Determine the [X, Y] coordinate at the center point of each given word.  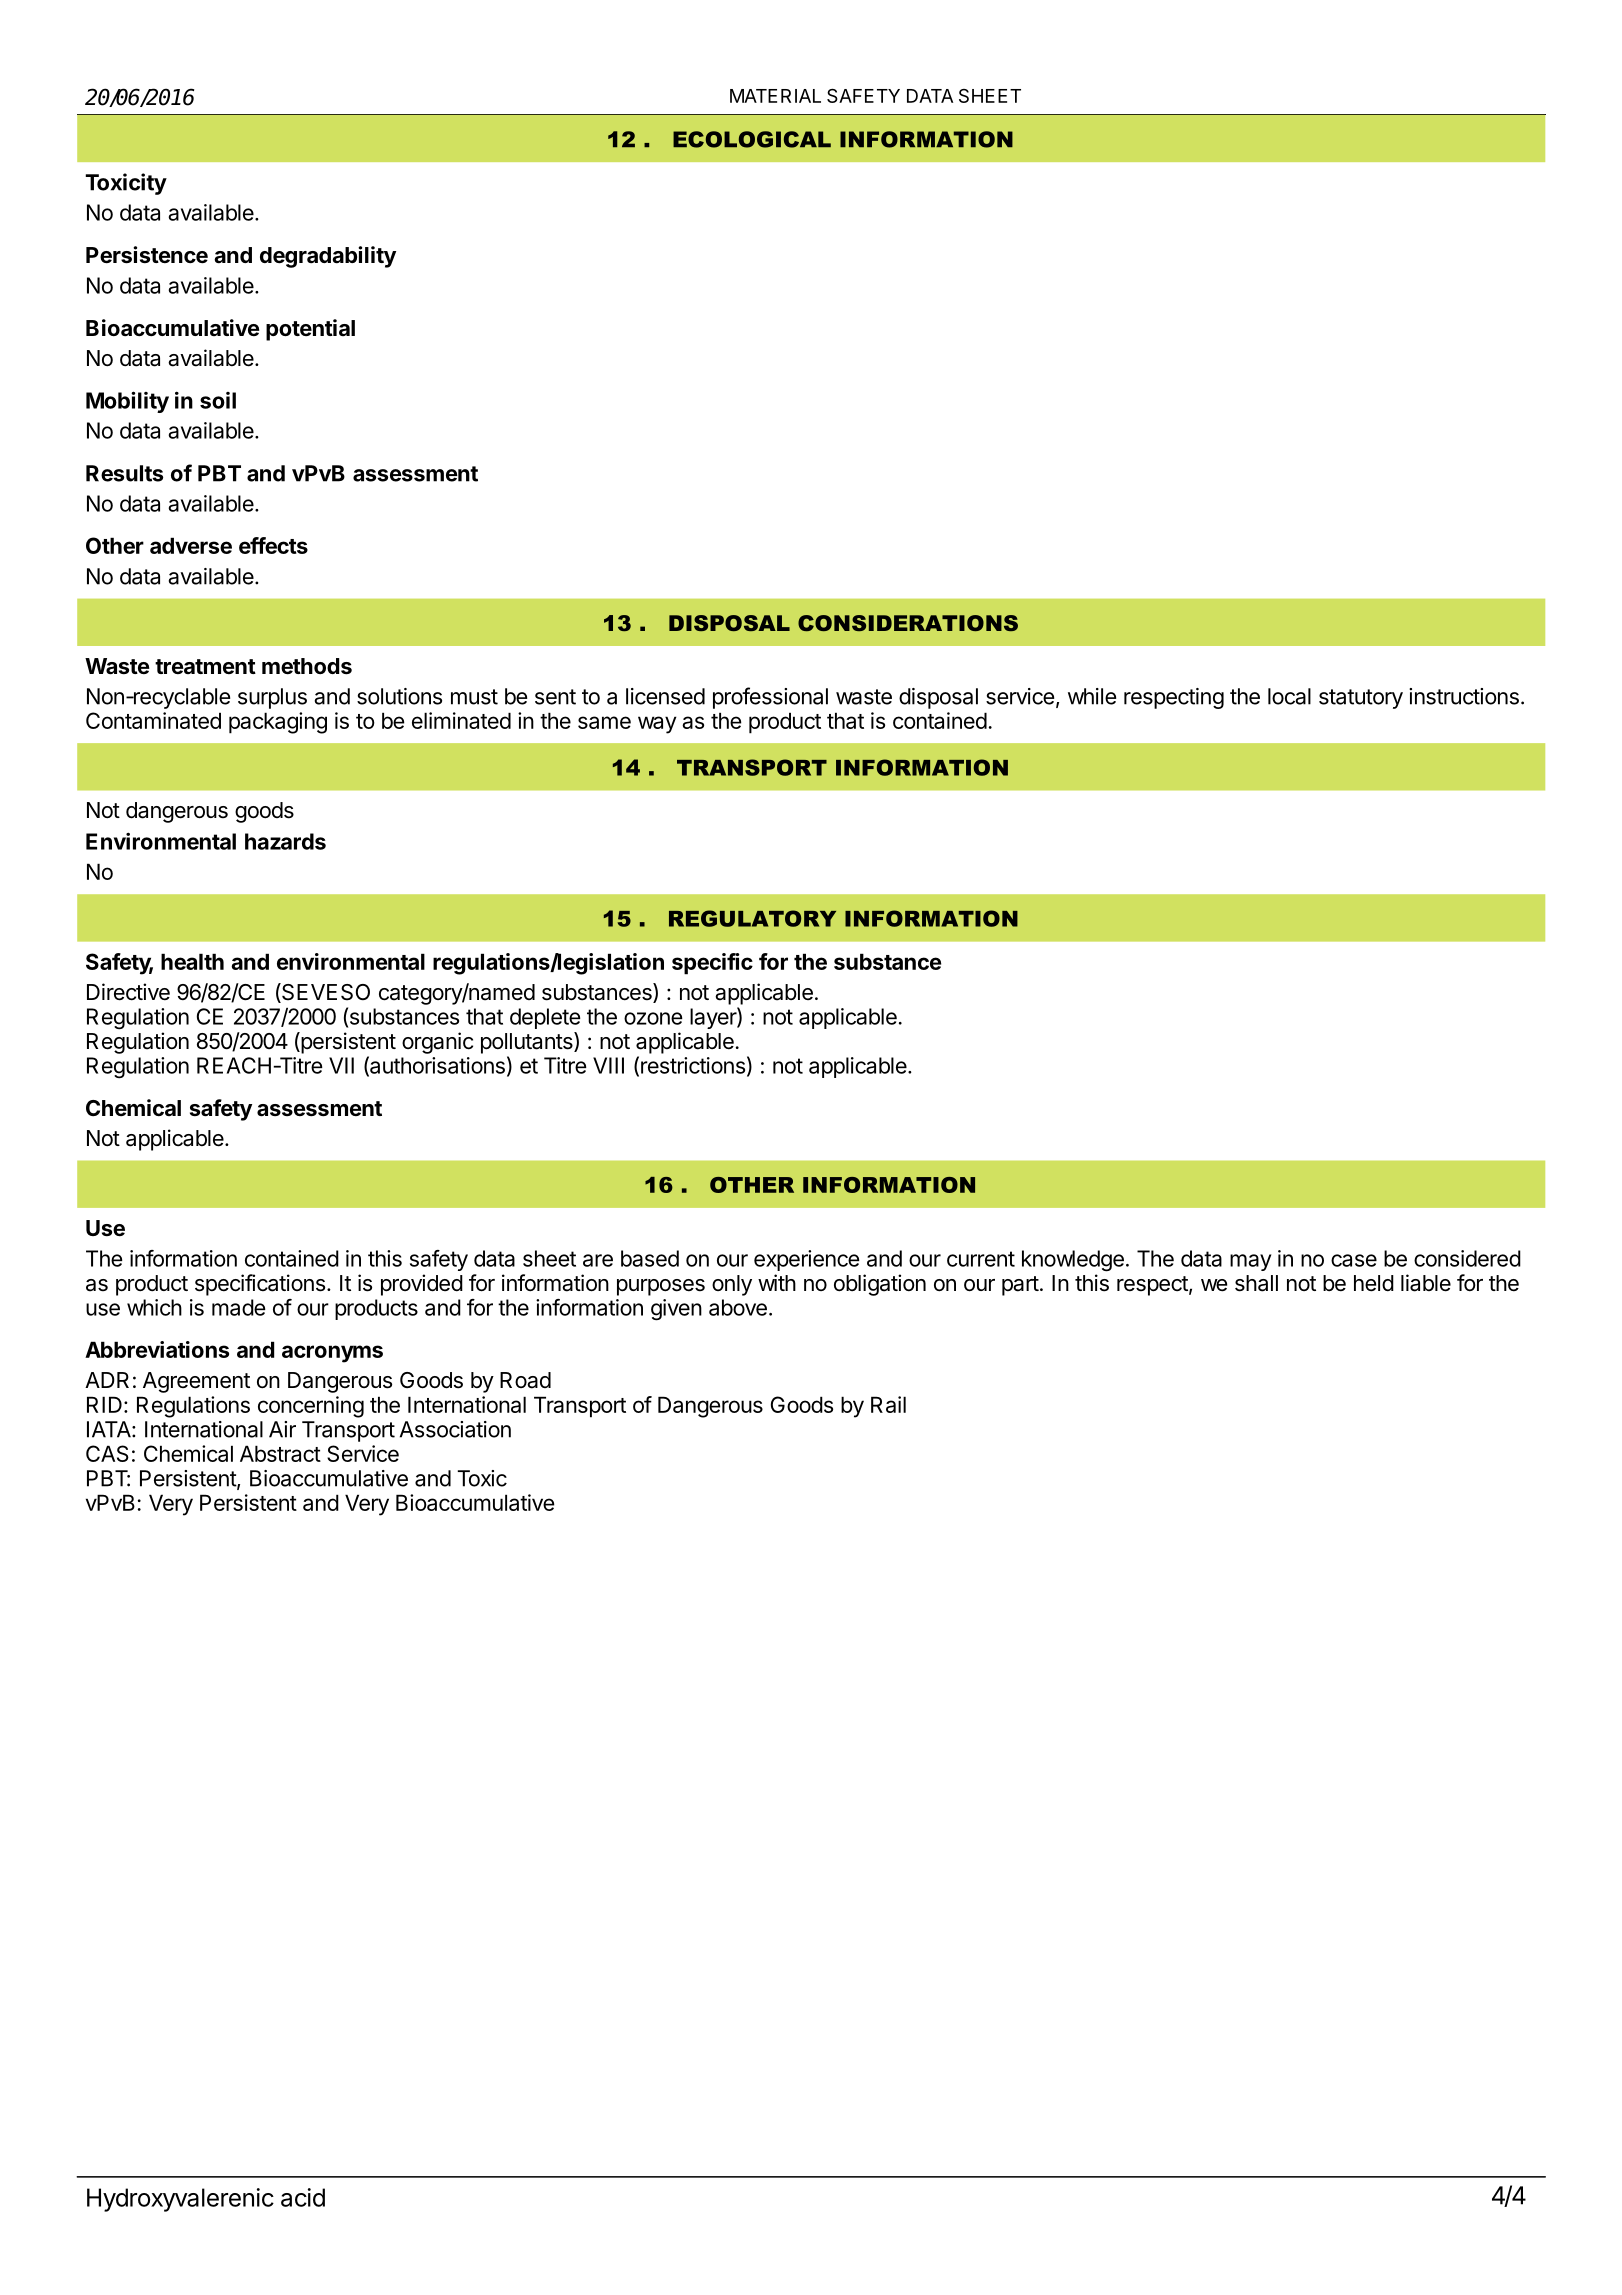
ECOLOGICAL [752, 139]
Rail [888, 1404]
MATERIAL [775, 96]
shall [1256, 1283]
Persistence [147, 255]
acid [303, 2197]
